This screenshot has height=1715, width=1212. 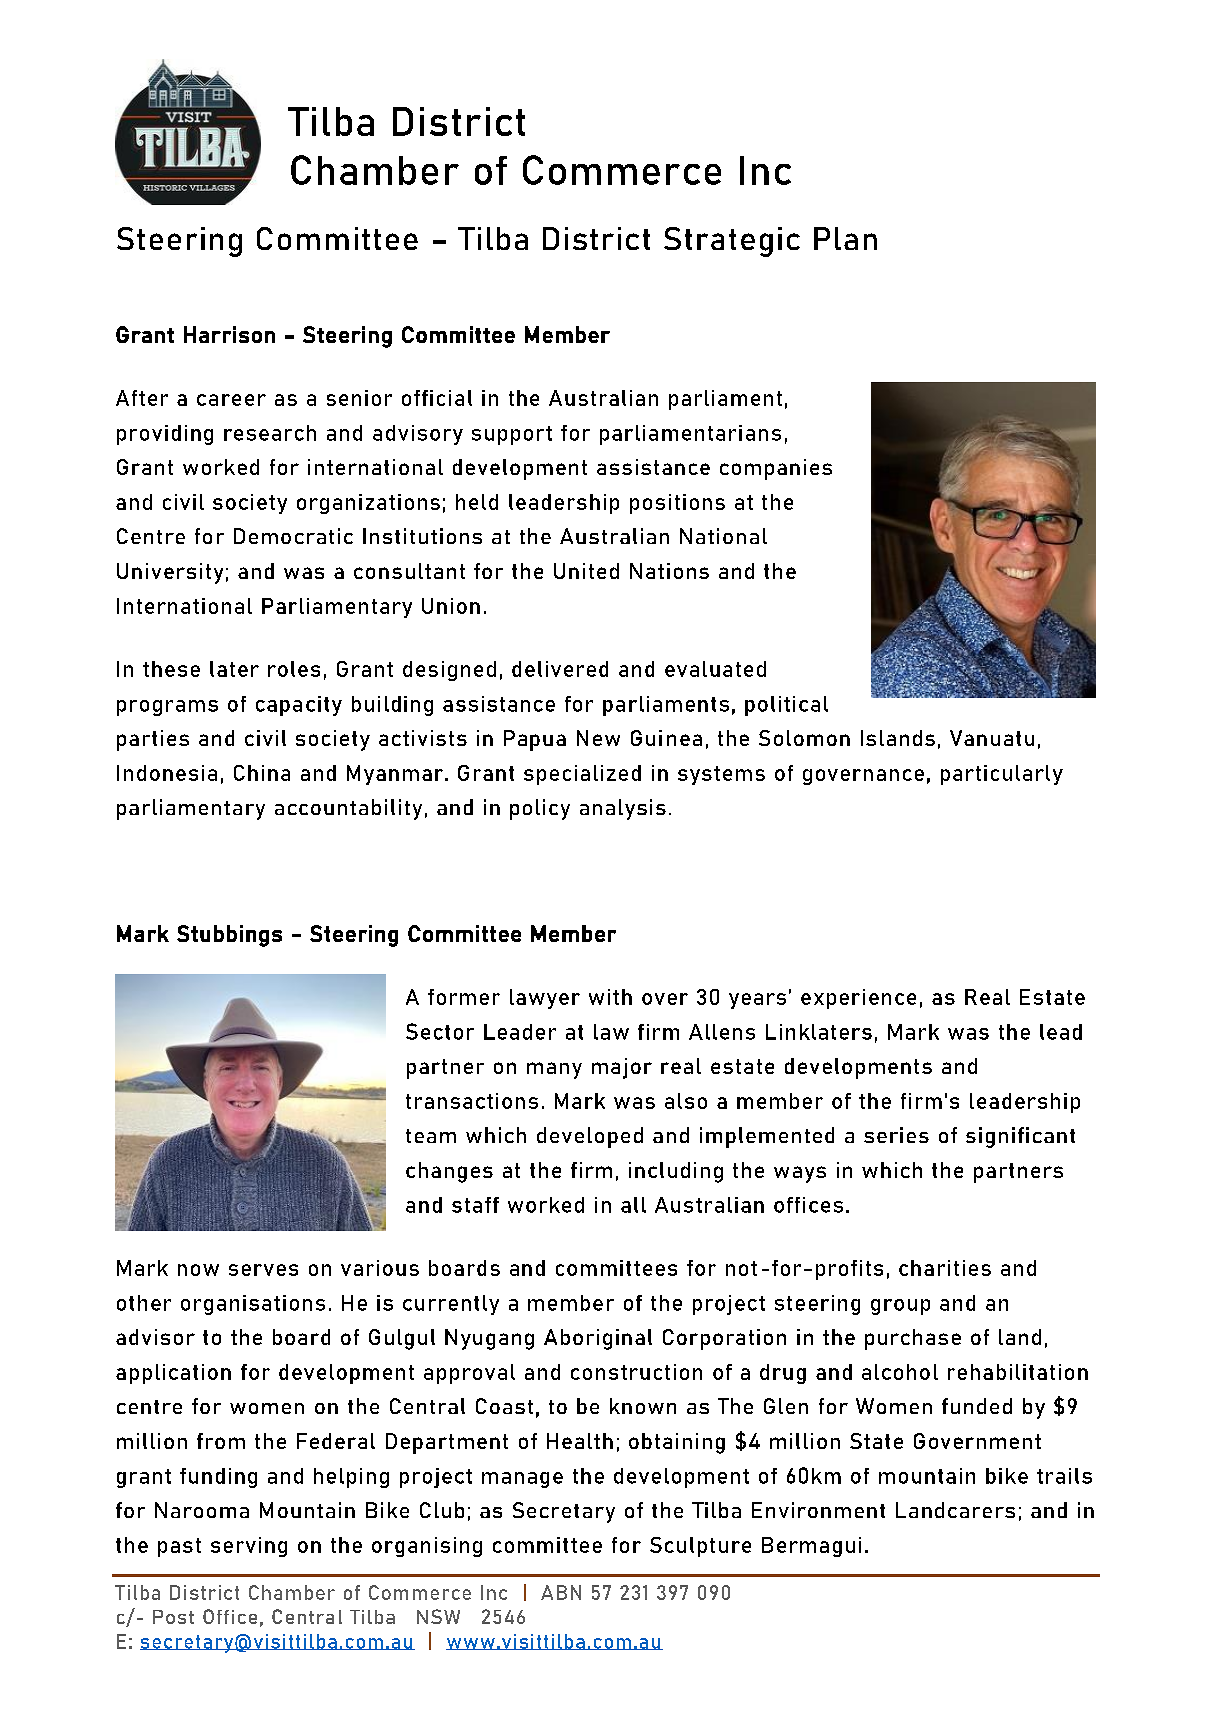 What do you see at coordinates (858, 999) in the screenshot?
I see `experience` at bounding box center [858, 999].
